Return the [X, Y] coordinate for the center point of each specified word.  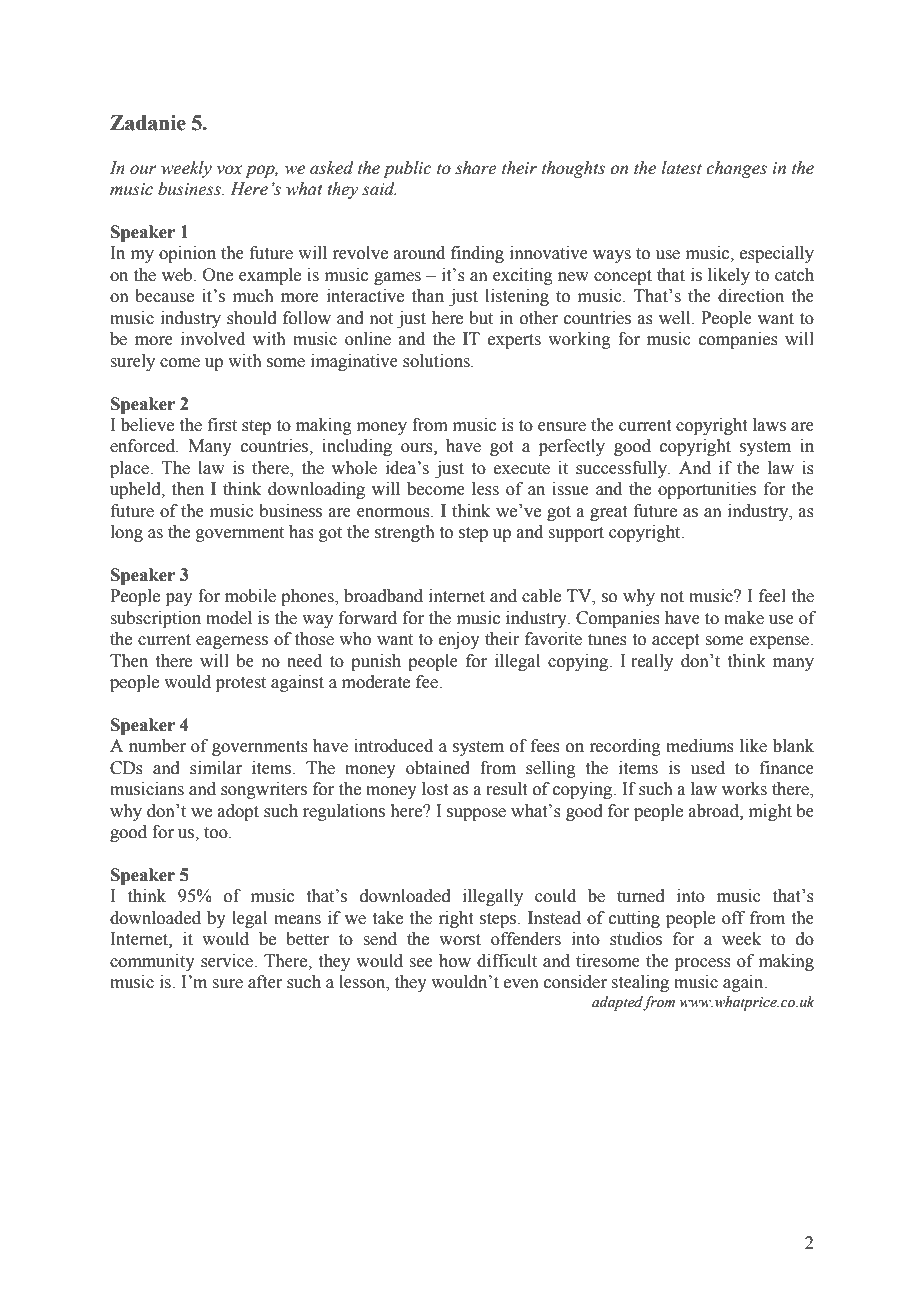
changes [736, 169]
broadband [383, 596]
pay [179, 599]
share [476, 168]
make [744, 618]
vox [229, 170]
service [228, 961]
